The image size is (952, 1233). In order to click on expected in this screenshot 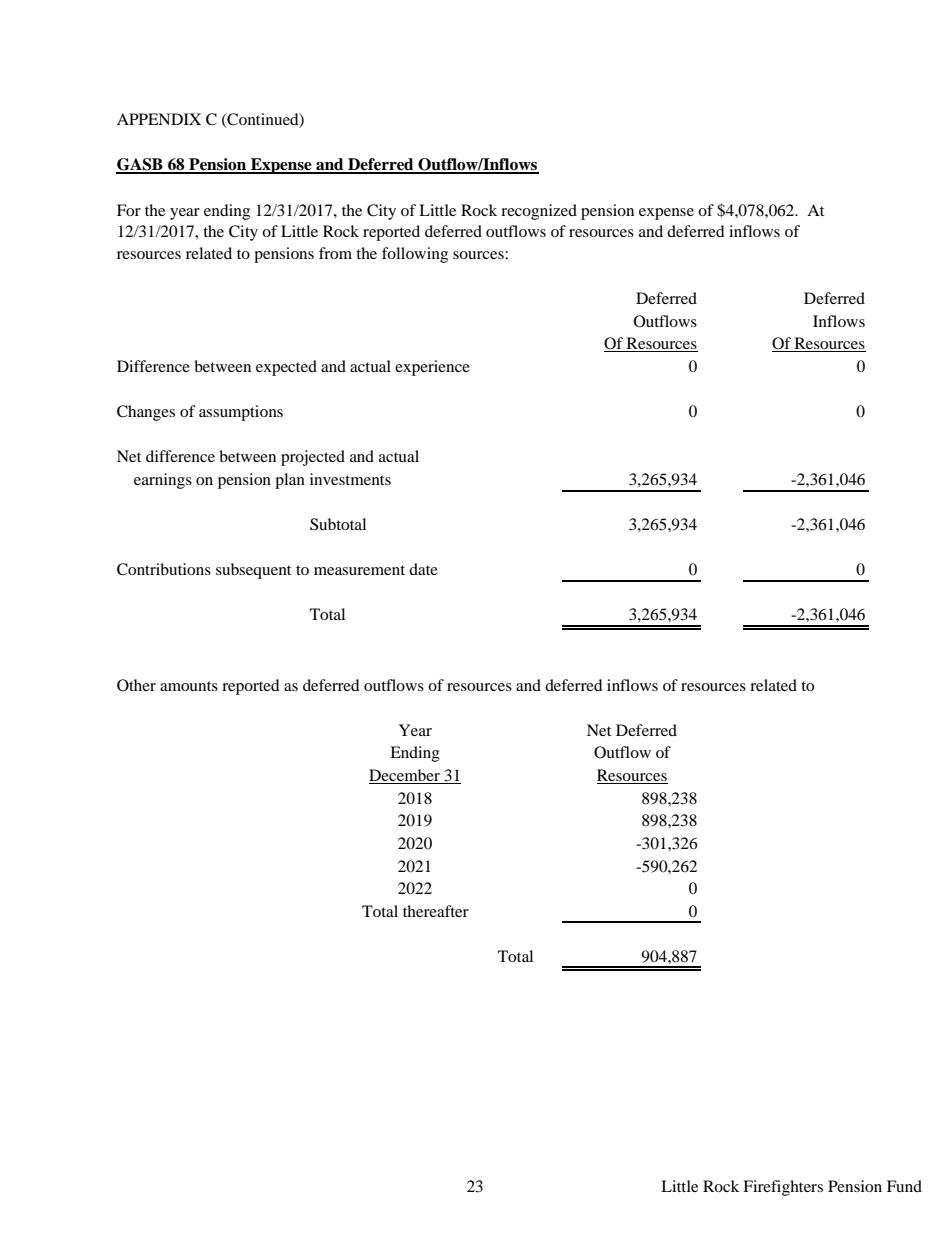, I will do `click(286, 368)`.
